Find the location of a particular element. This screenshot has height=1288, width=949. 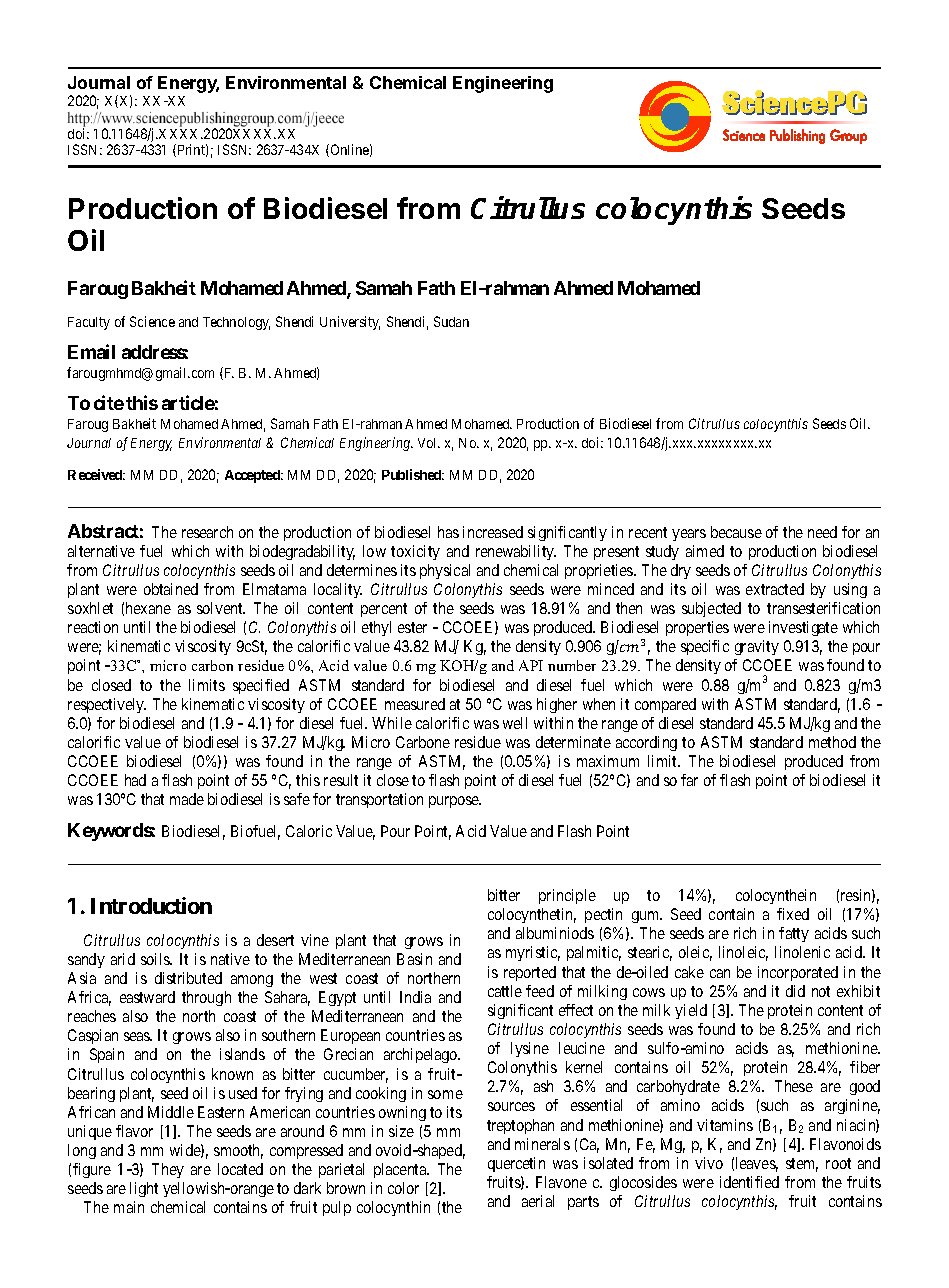

They is located at coordinates (168, 1170).
